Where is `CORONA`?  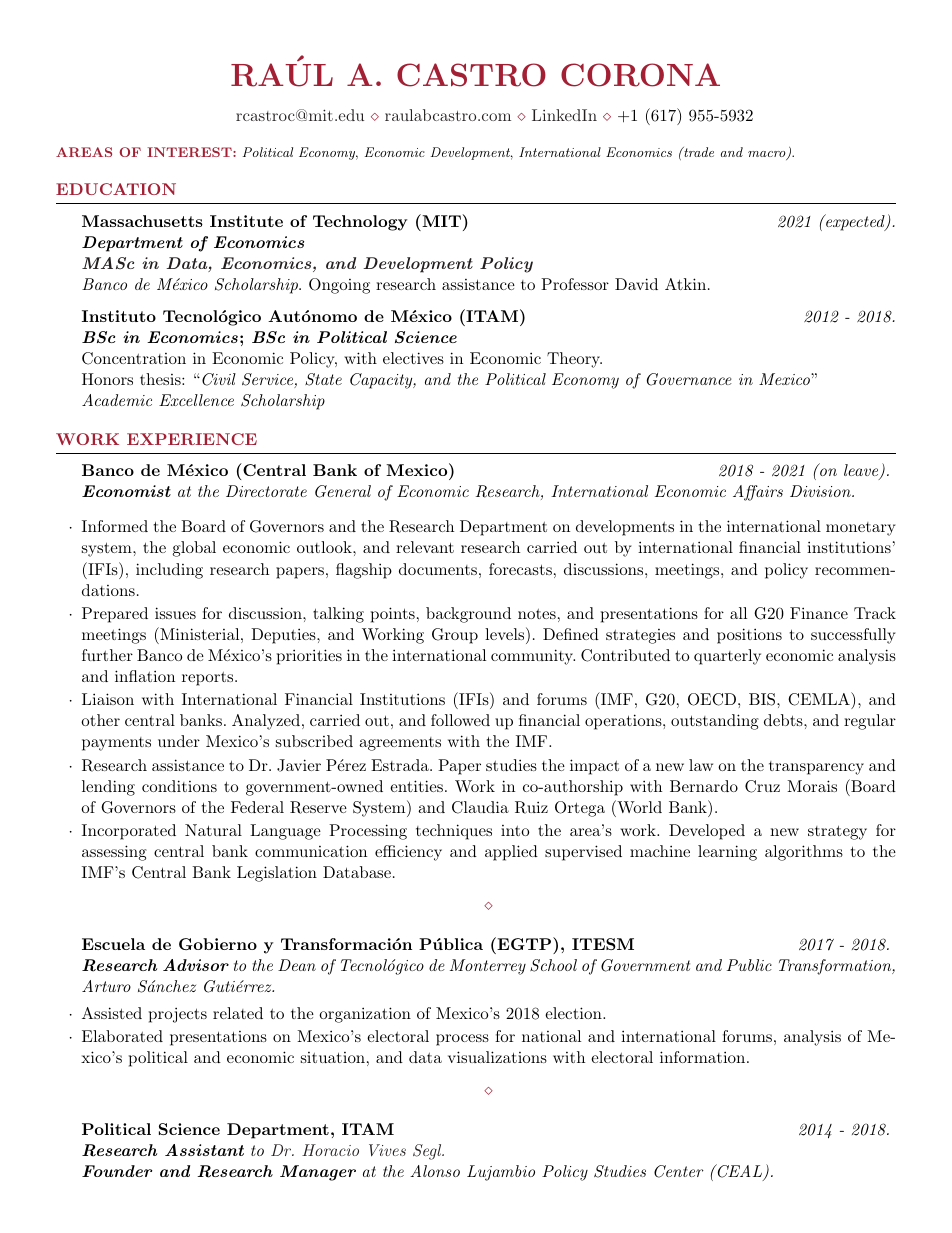 CORONA is located at coordinates (640, 75).
